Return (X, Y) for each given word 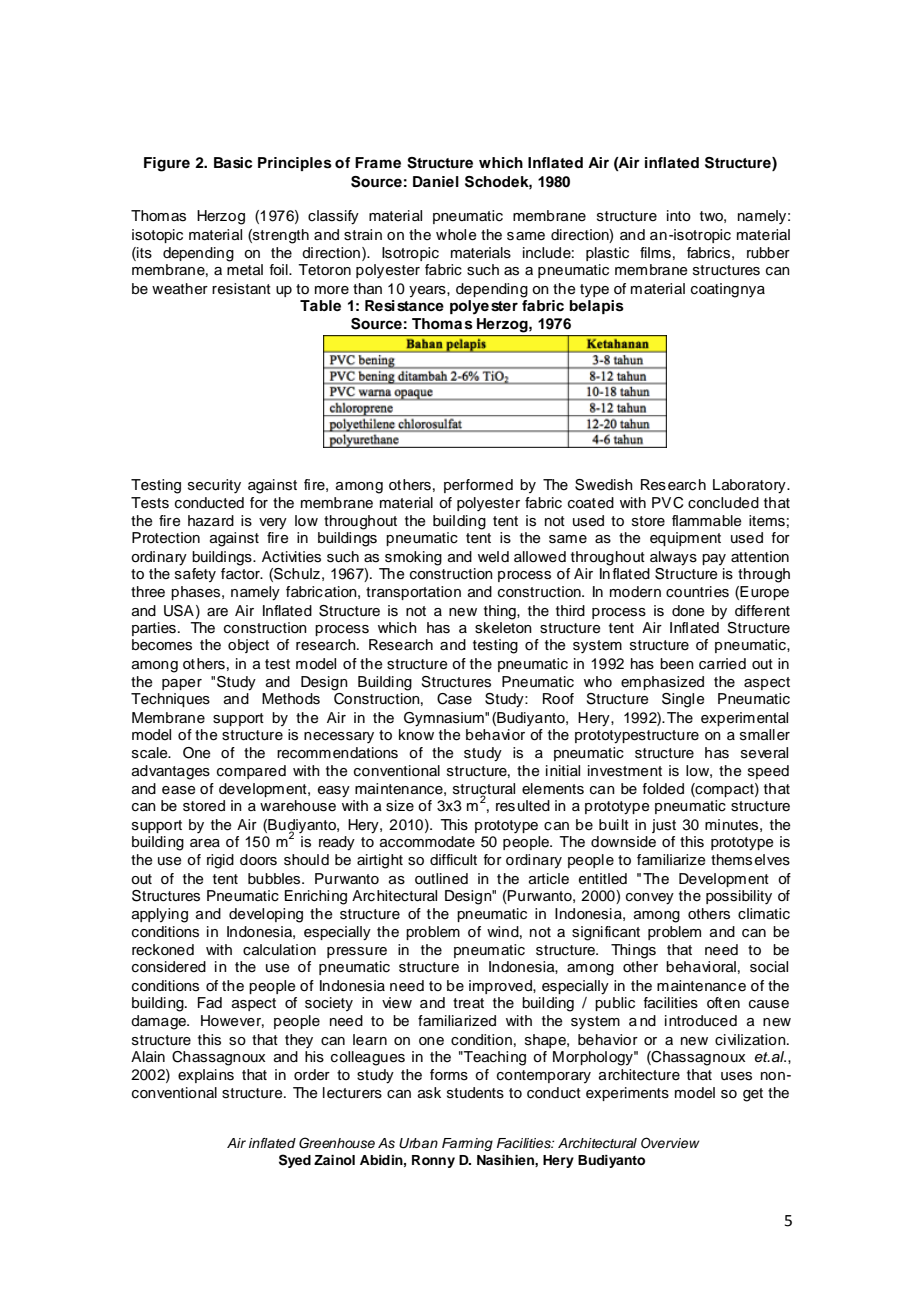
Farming (467, 1144)
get (753, 1095)
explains (206, 1076)
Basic (233, 163)
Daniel (436, 181)
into (679, 216)
